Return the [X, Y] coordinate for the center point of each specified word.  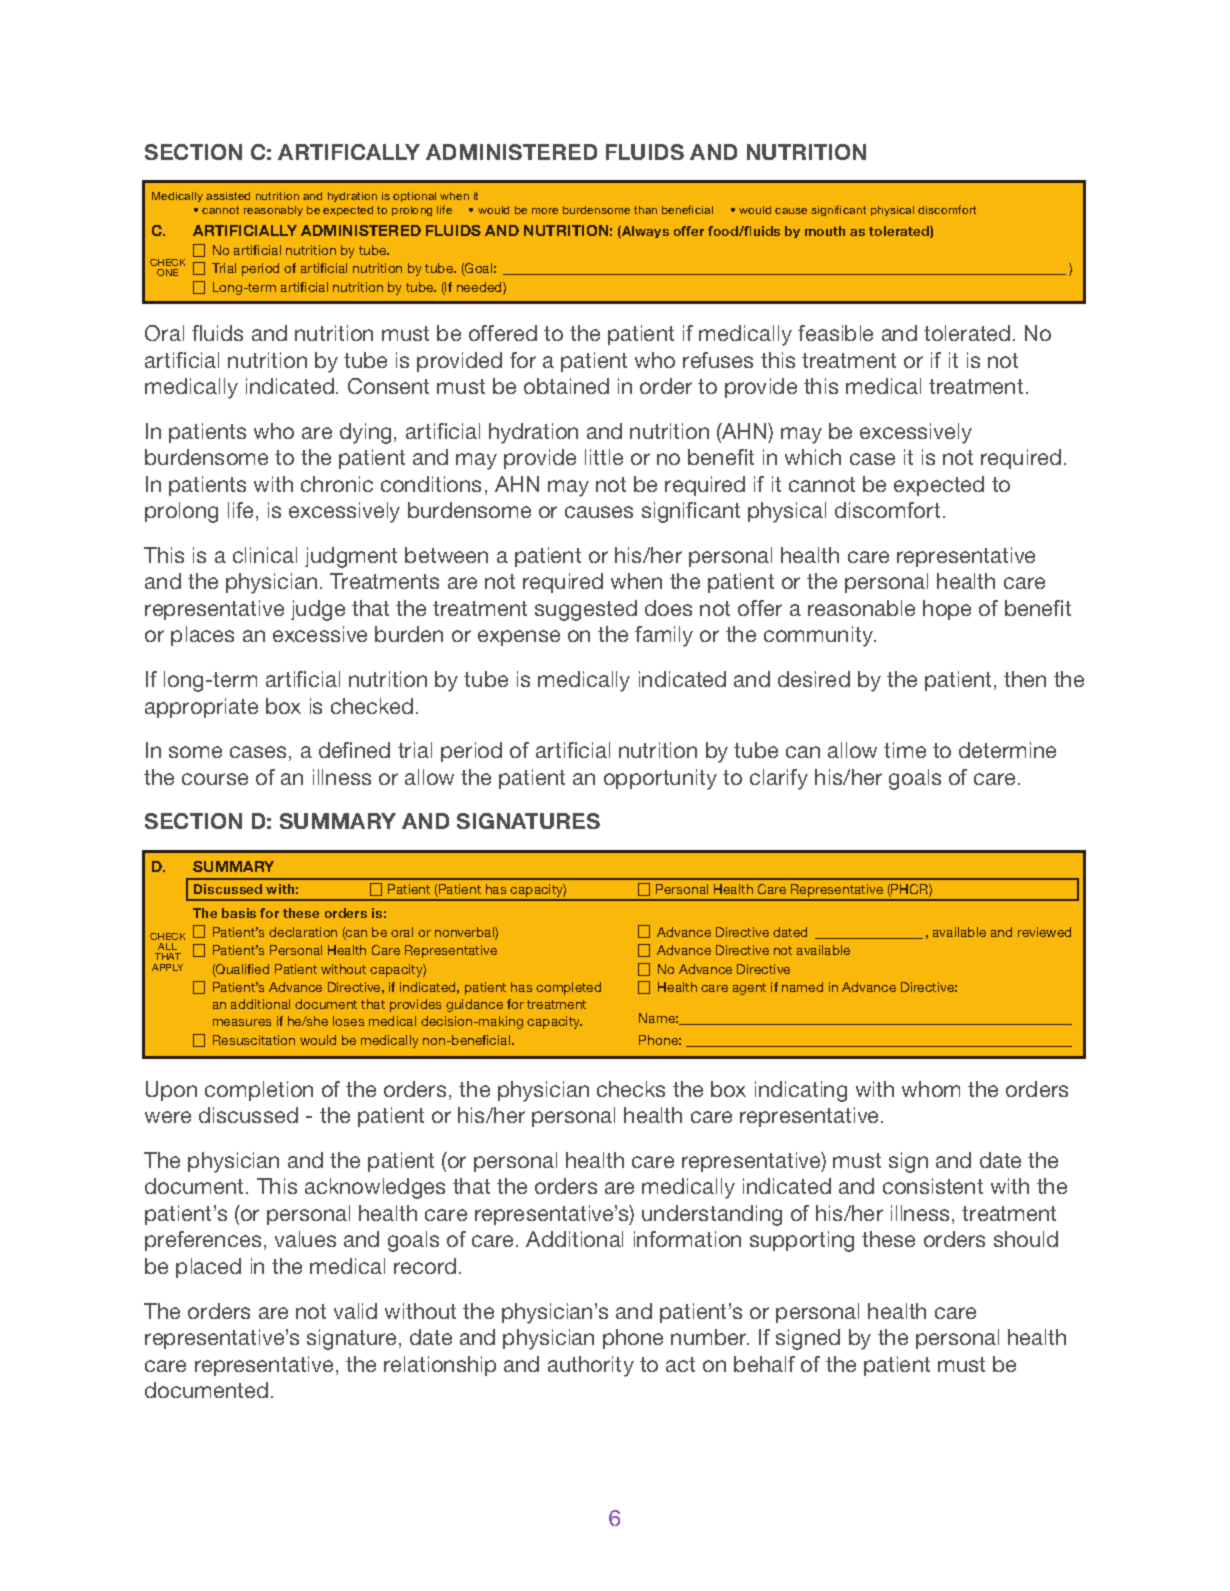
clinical [265, 555]
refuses [718, 360]
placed [208, 1268]
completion [259, 1091]
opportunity [660, 779]
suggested [586, 610]
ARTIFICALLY [349, 152]
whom [931, 1089]
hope [947, 610]
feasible [835, 333]
